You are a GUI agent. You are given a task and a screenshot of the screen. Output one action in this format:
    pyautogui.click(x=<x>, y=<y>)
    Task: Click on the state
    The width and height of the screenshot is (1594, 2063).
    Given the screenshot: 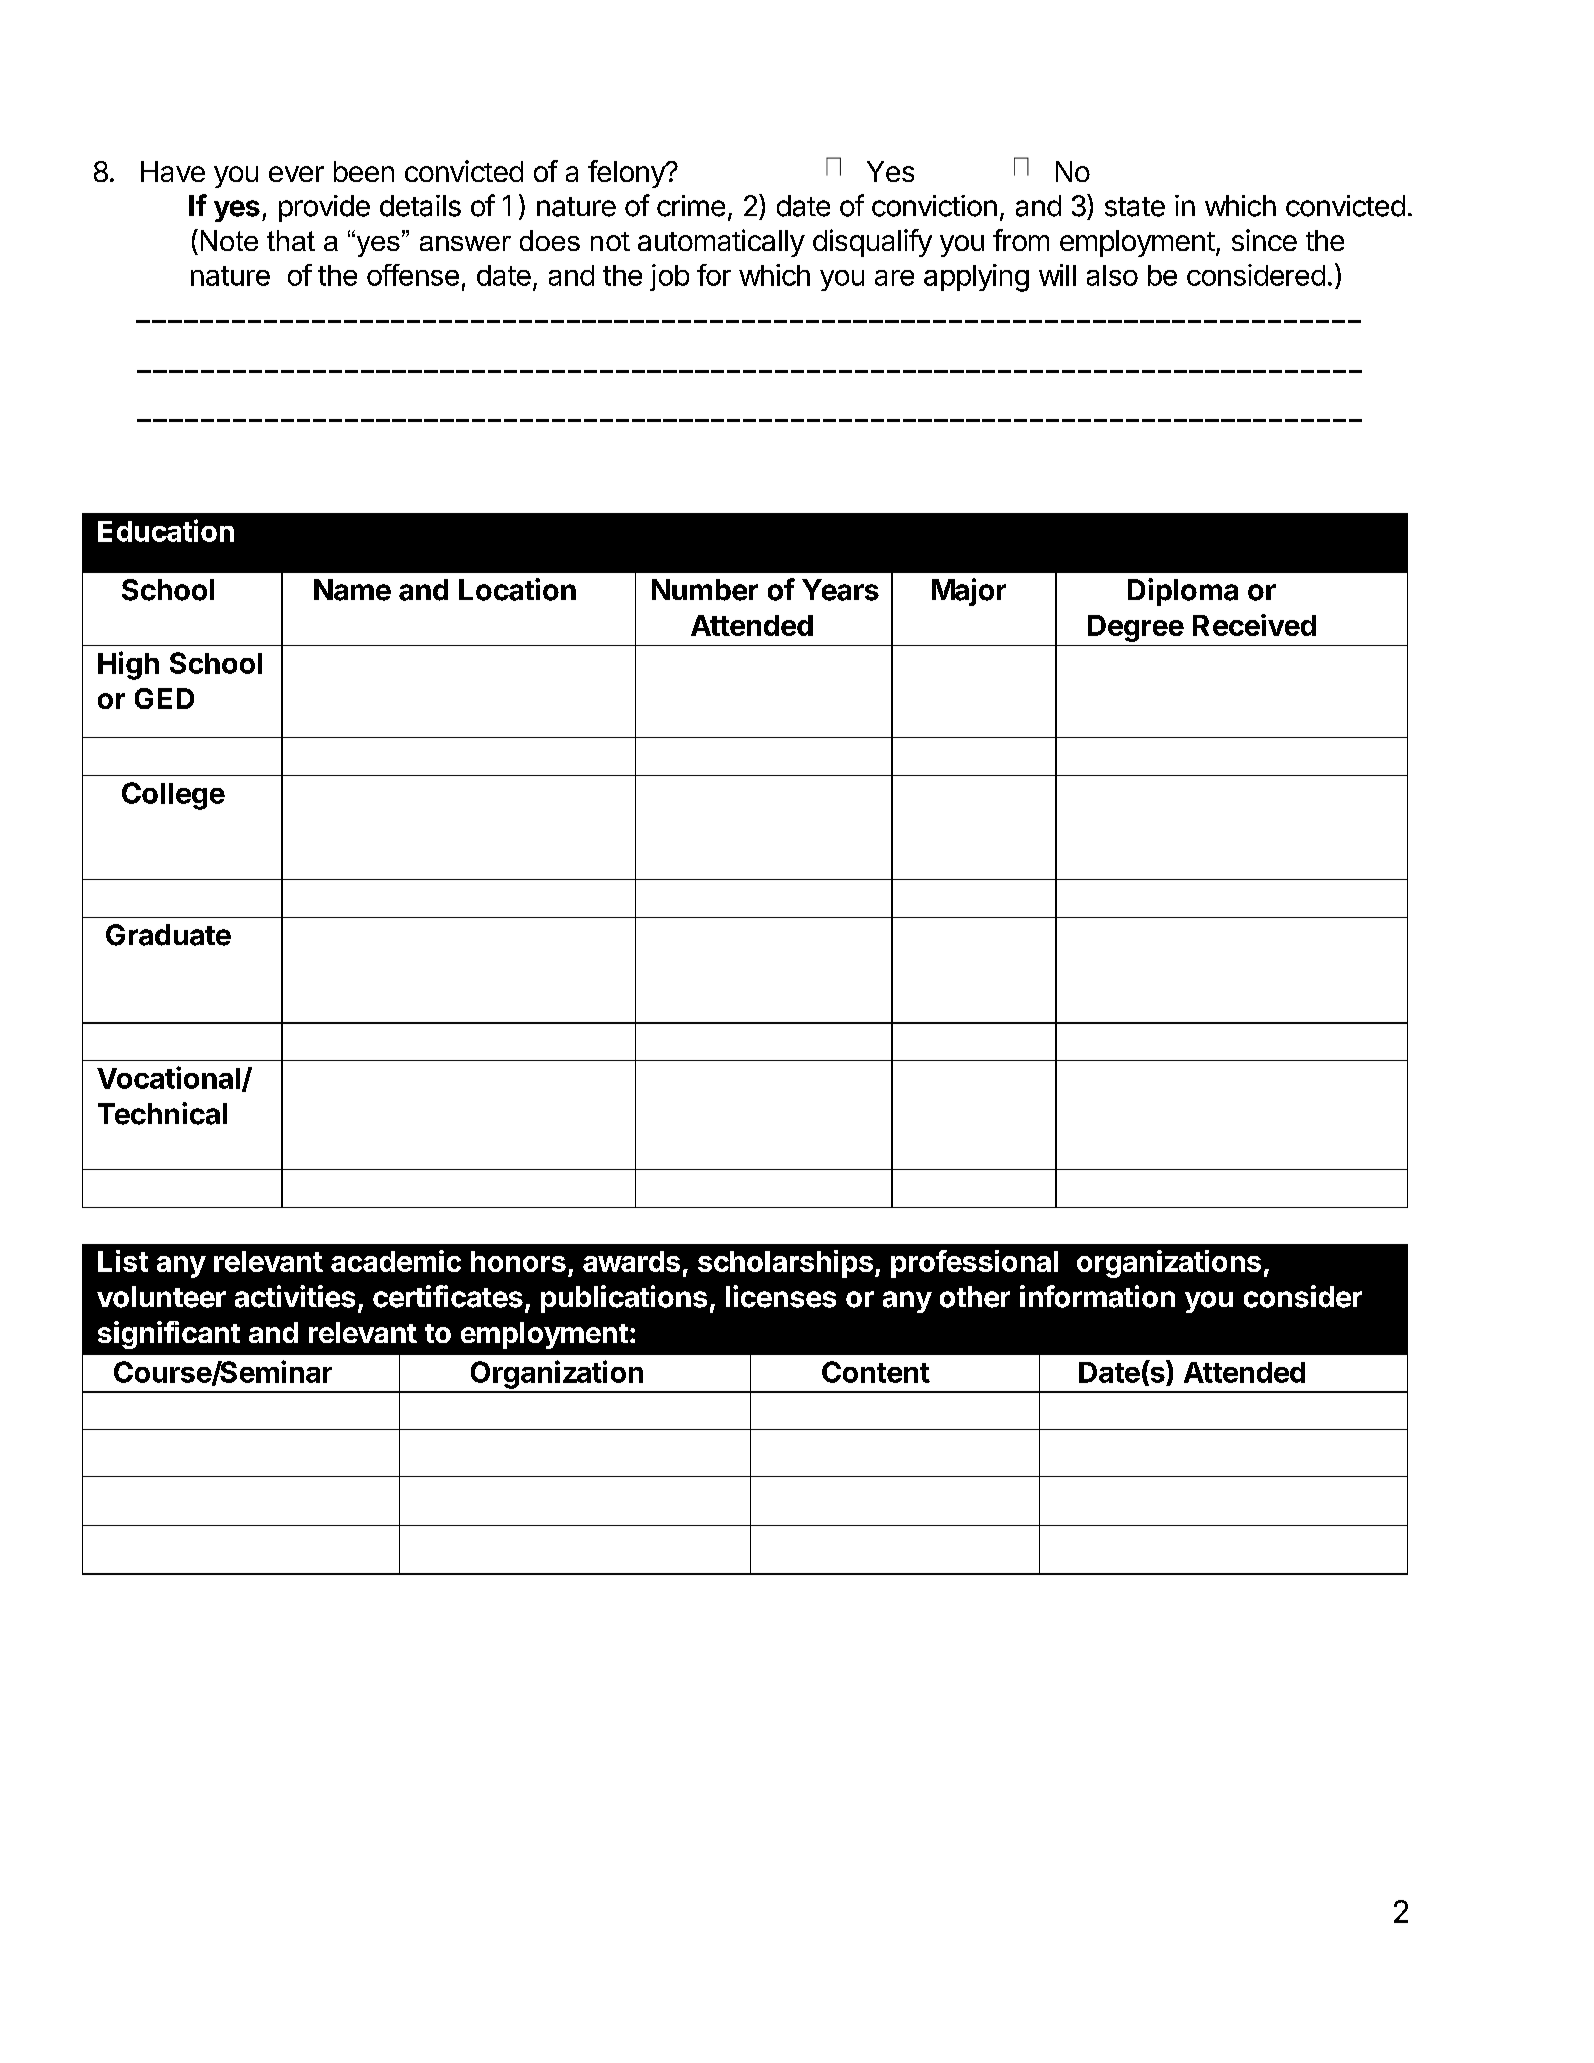 What is the action you would take?
    pyautogui.click(x=1135, y=207)
